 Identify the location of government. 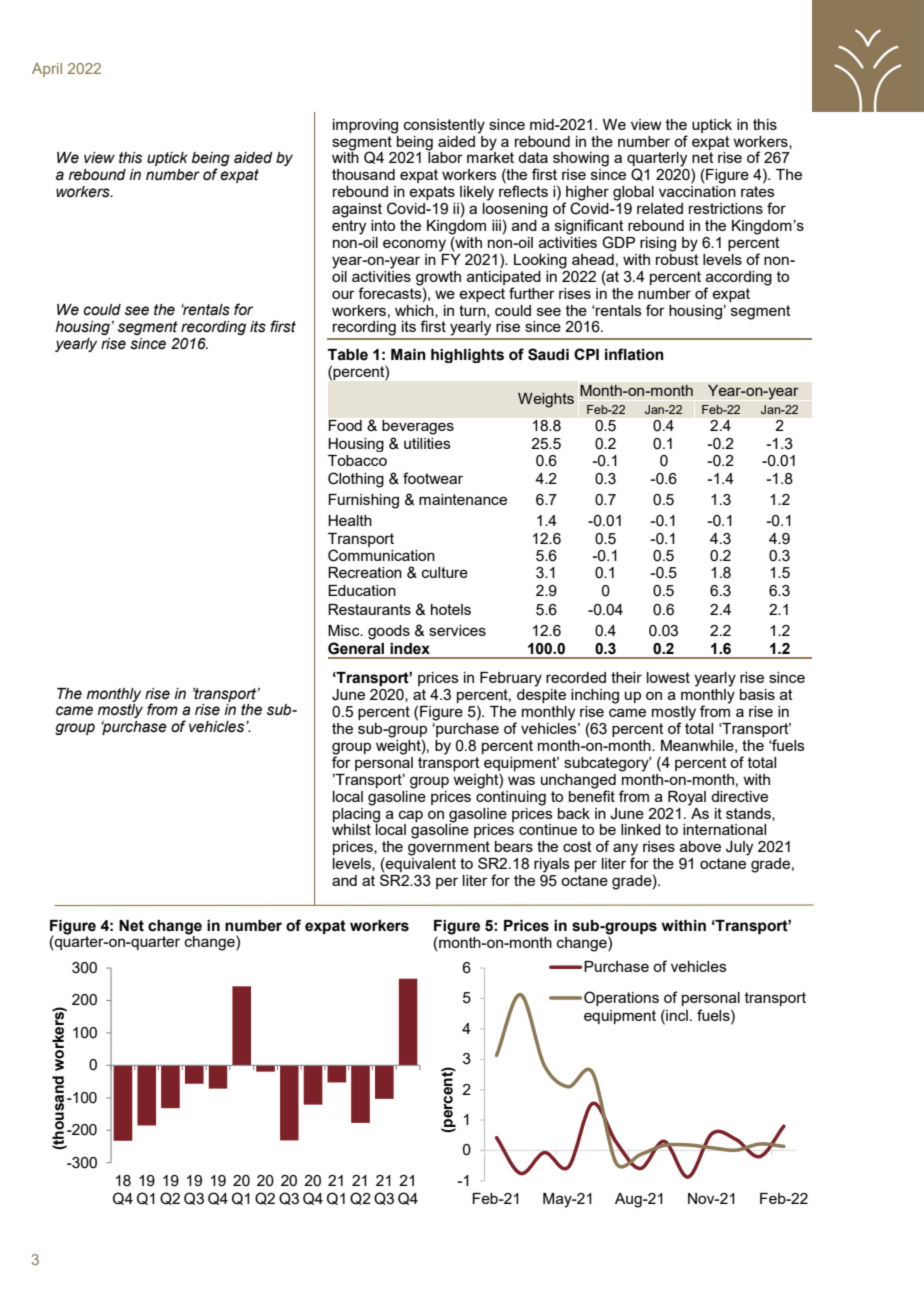
(449, 849).
